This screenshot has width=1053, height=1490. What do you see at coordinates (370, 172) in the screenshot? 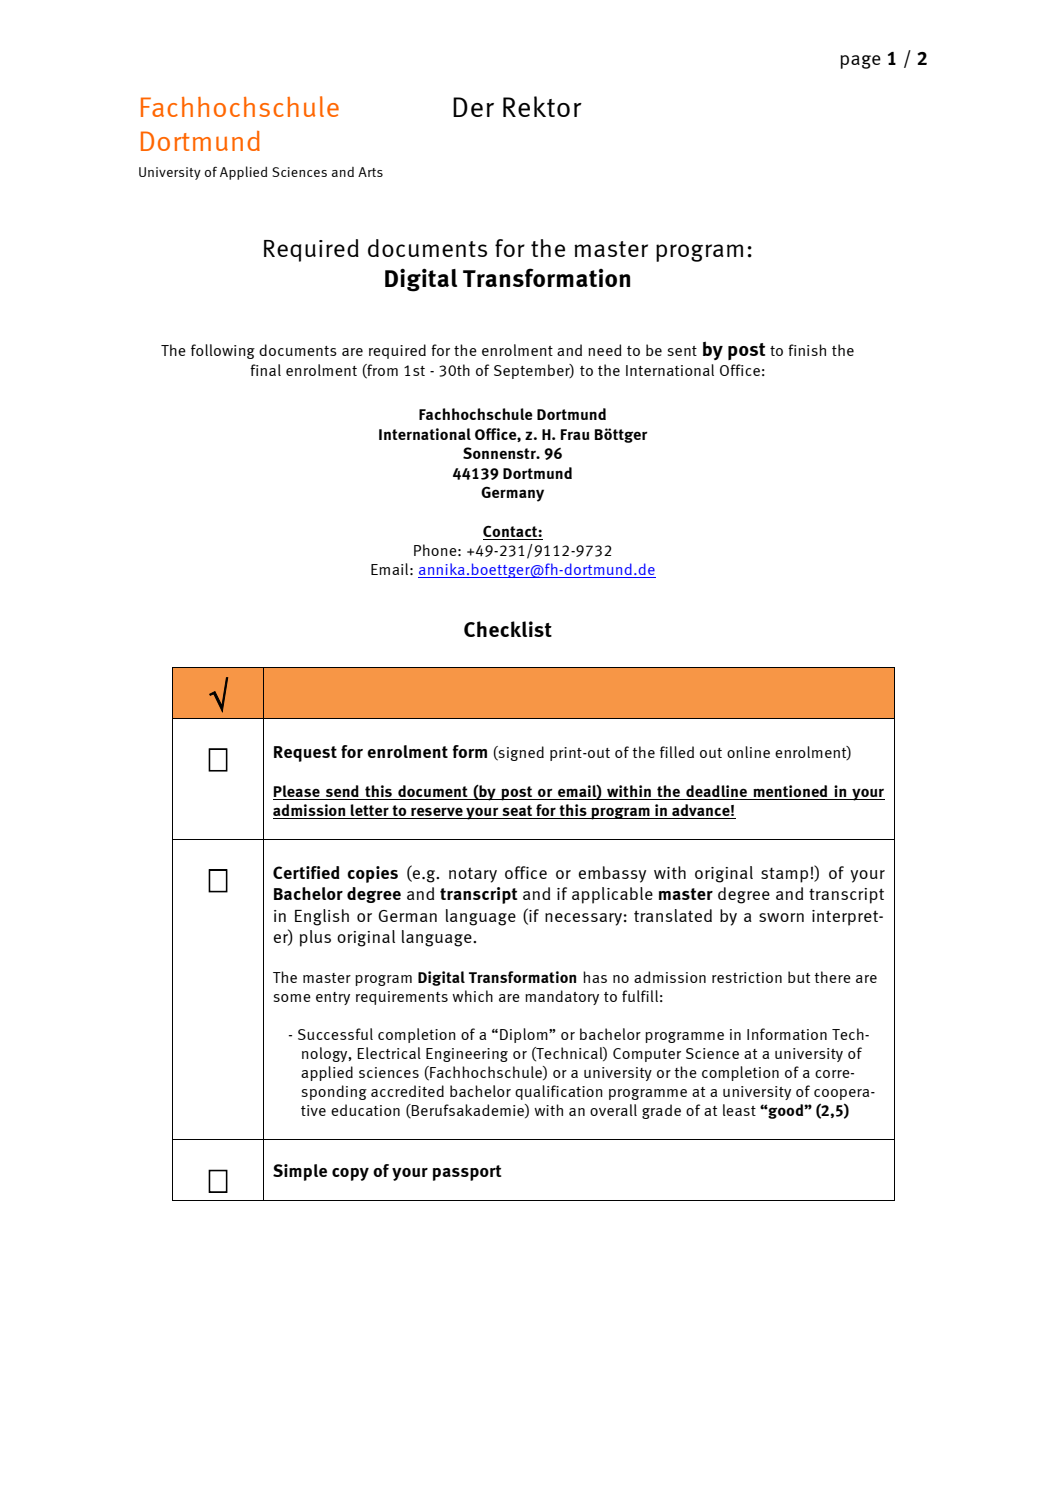
I see `Arts` at bounding box center [370, 172].
